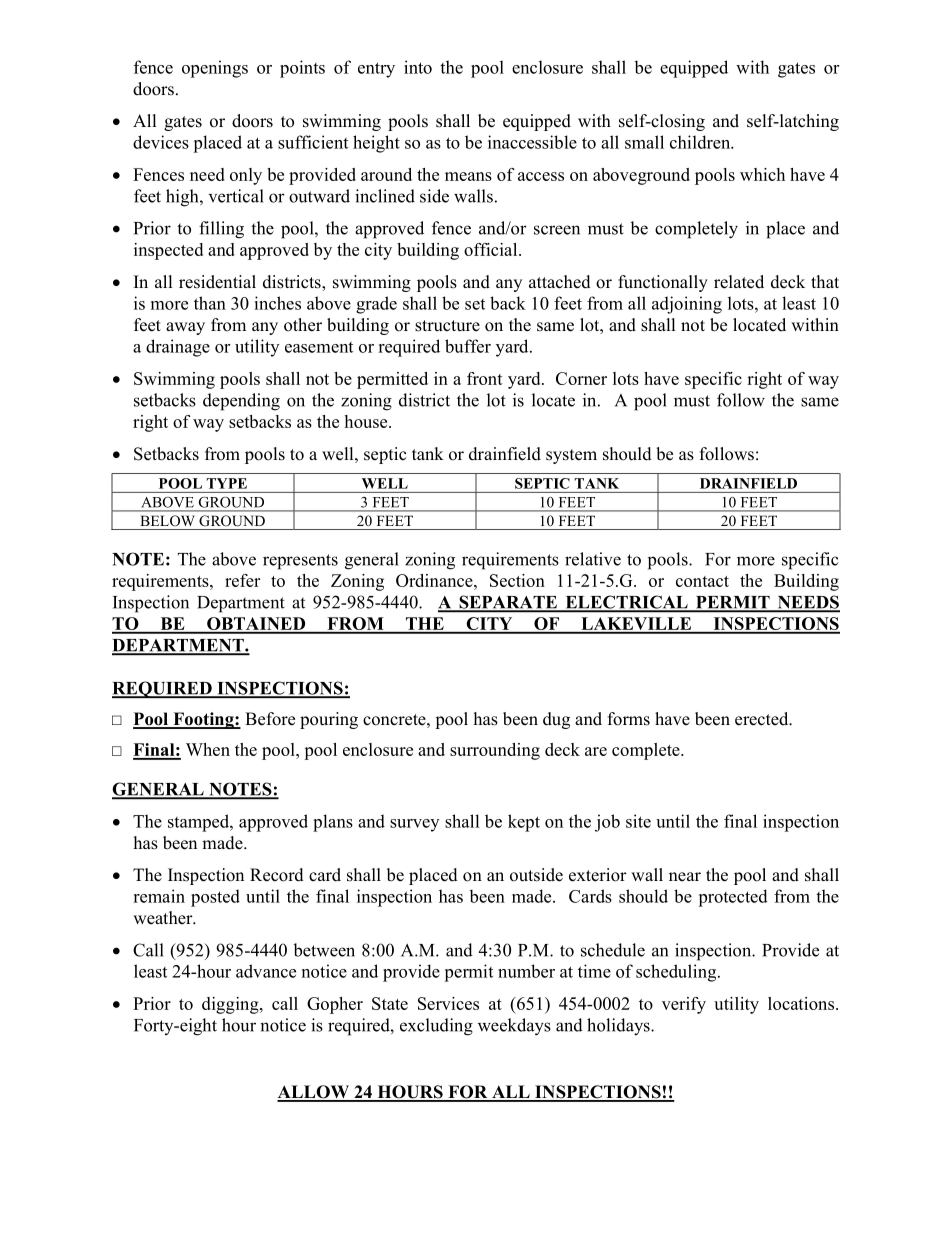  I want to click on adjoining, so click(687, 305).
